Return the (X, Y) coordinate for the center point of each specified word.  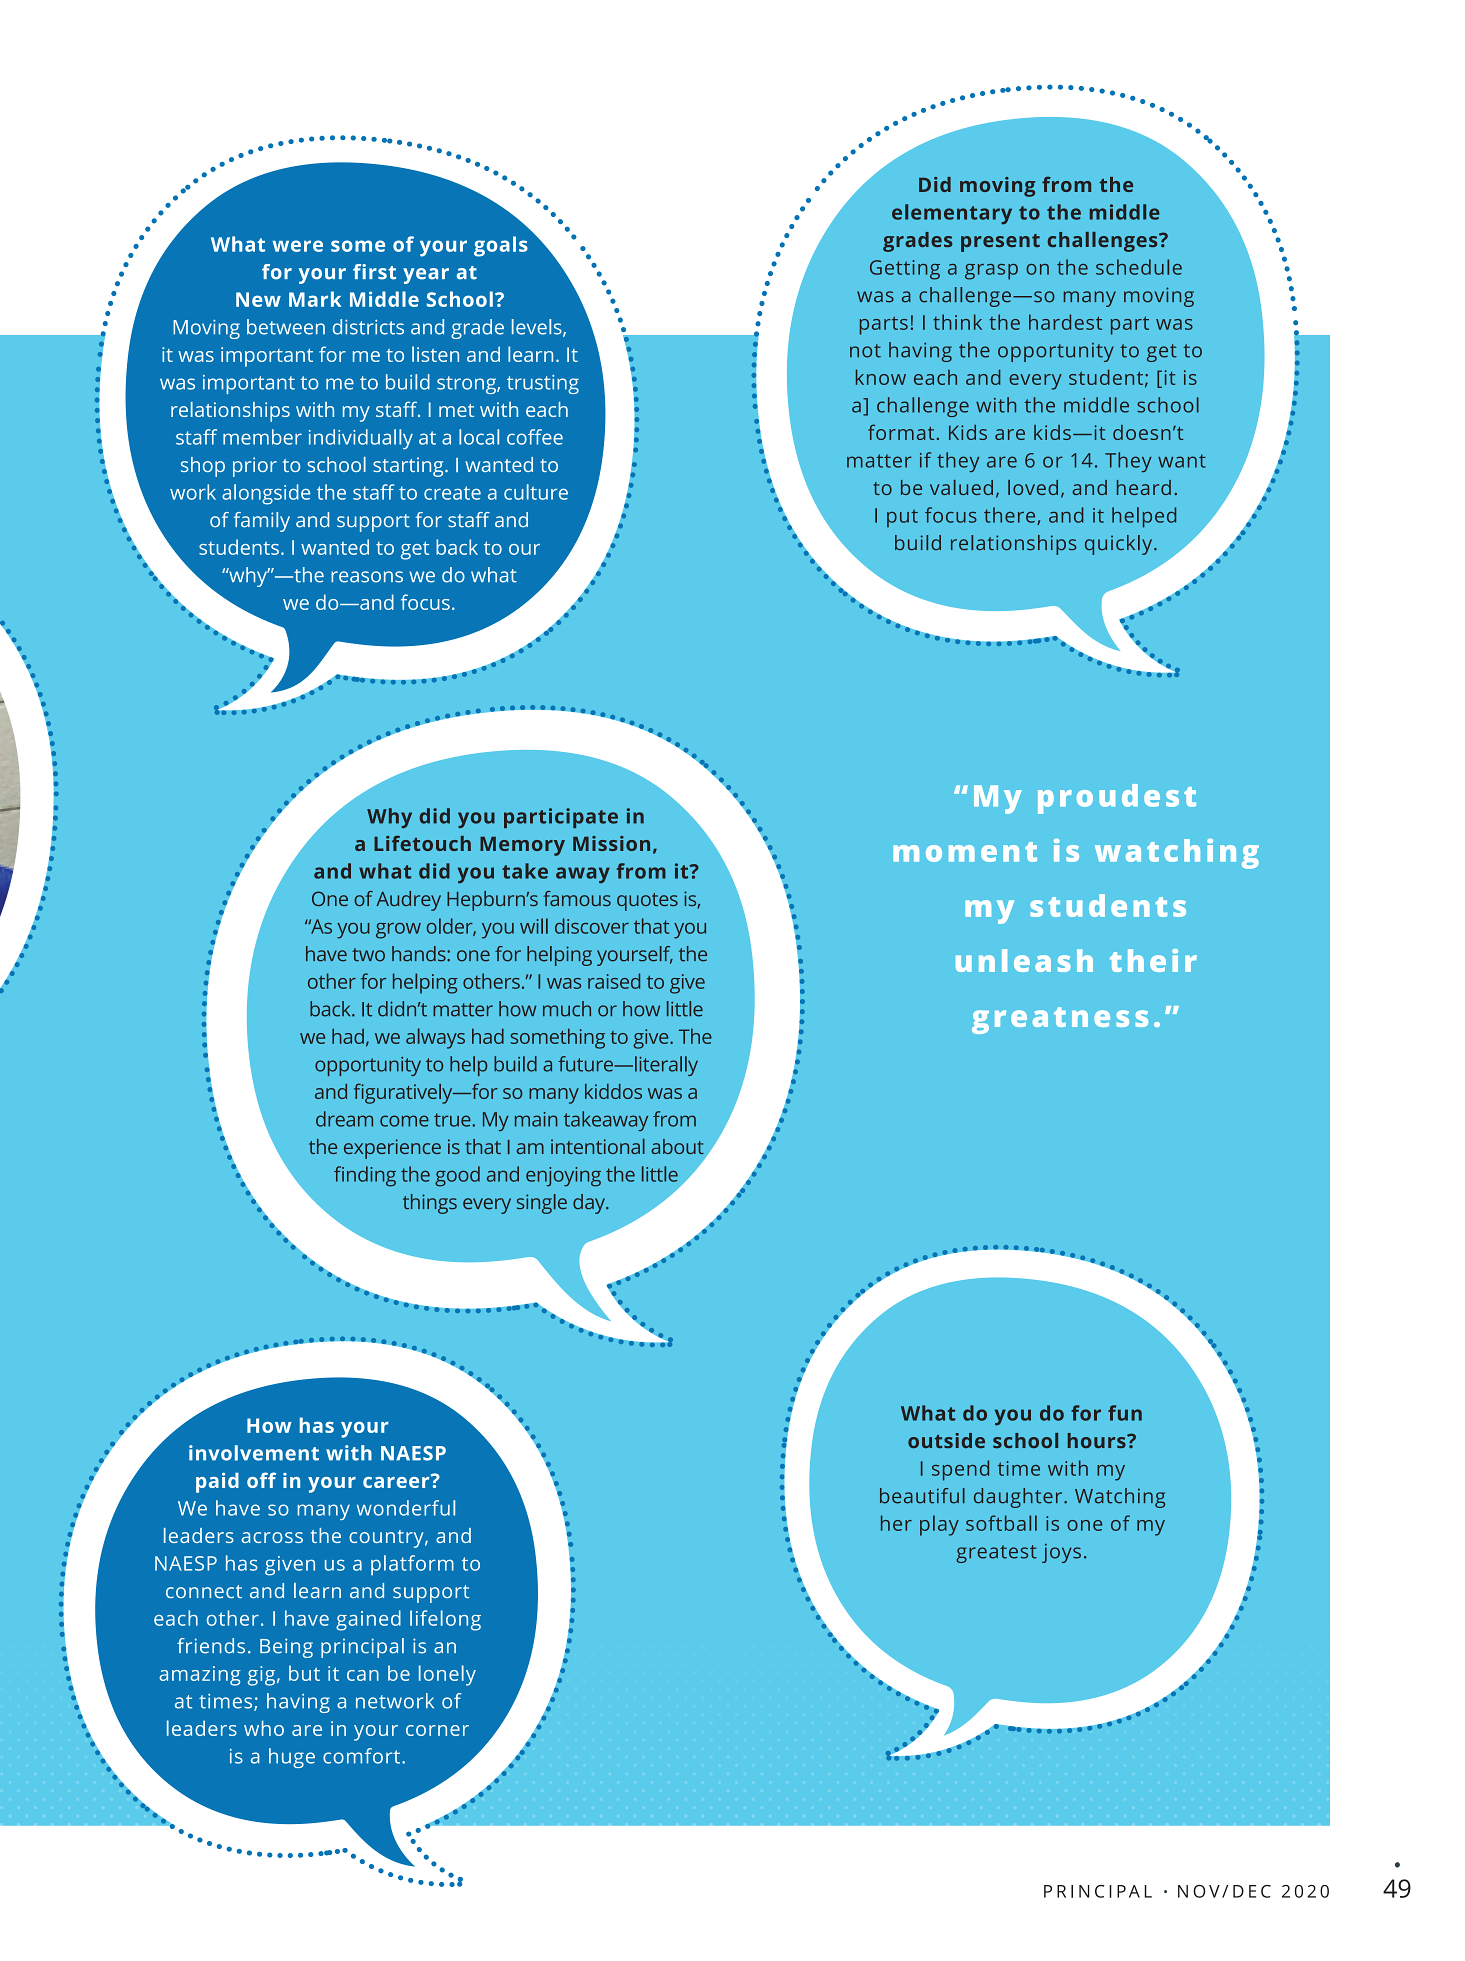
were (297, 246)
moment (965, 852)
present (1000, 243)
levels (538, 328)
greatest (996, 1554)
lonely (447, 1675)
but (304, 1673)
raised (614, 981)
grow (398, 931)
